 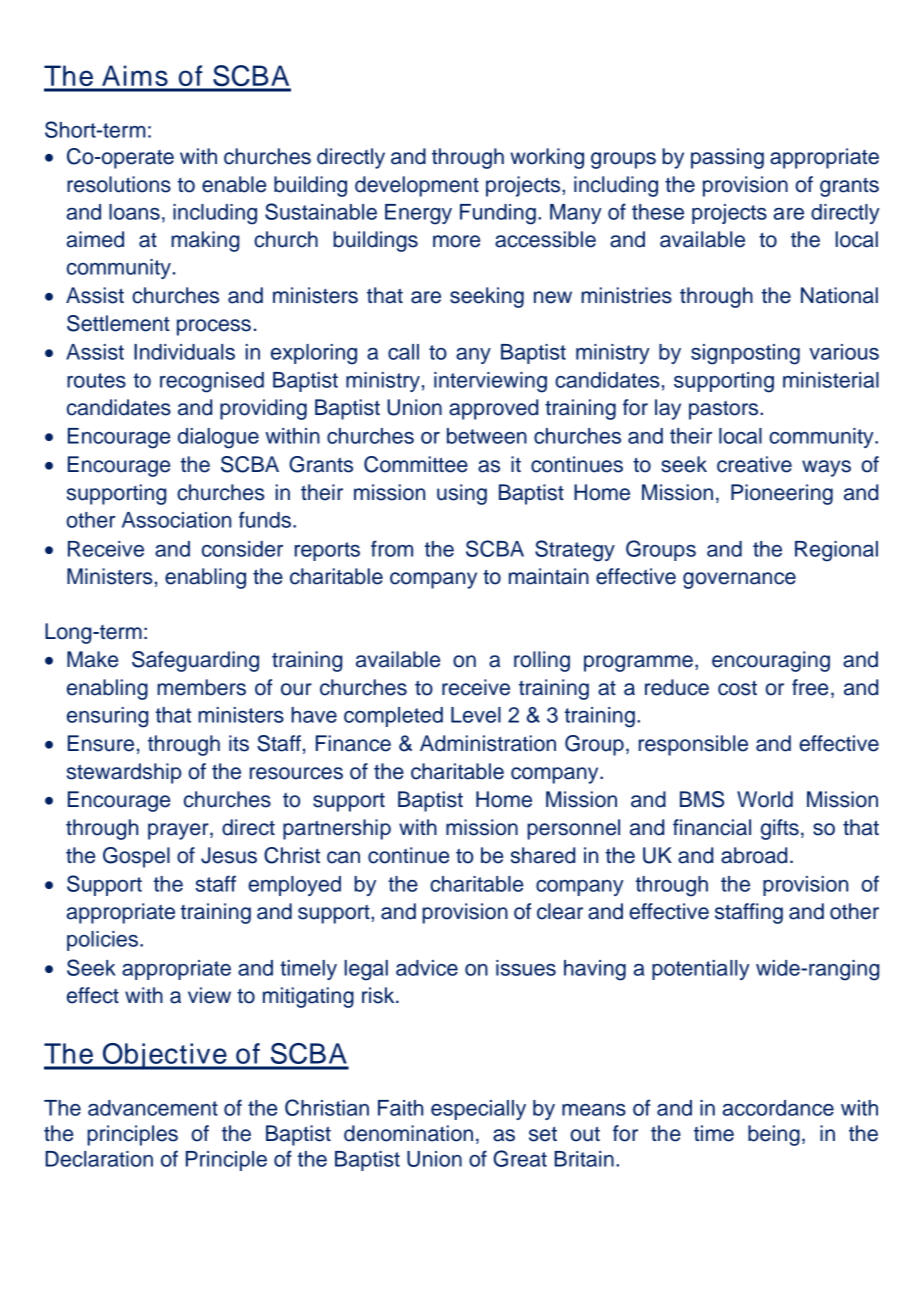 What do you see at coordinates (176, 520) in the page?
I see `Association` at bounding box center [176, 520].
